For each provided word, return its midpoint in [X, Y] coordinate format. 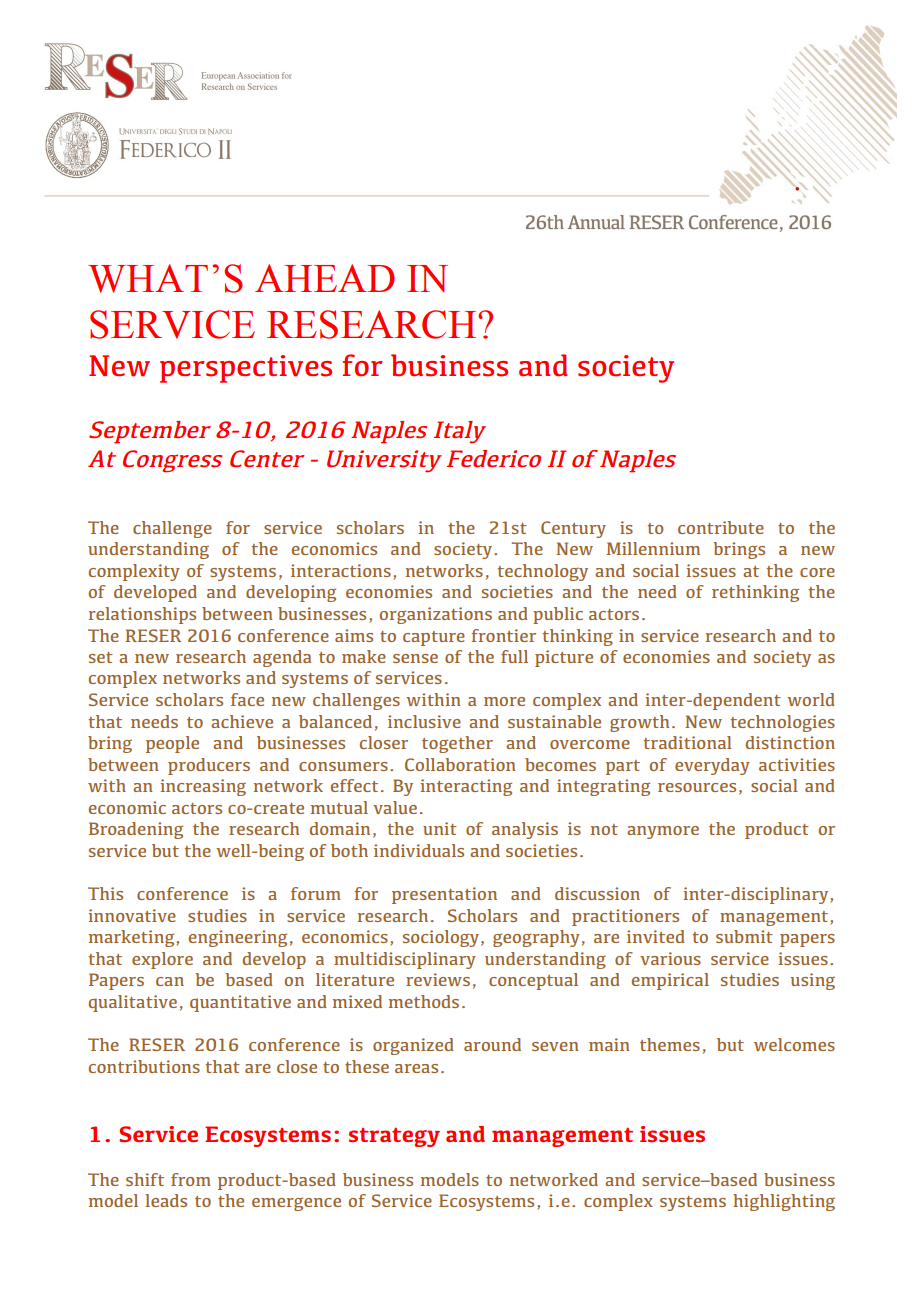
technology [542, 572]
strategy [394, 1137]
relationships [142, 615]
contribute [721, 527]
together [457, 744]
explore [162, 960]
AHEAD [325, 278]
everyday [712, 766]
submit [744, 936]
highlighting [784, 1202]
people [172, 744]
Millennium [653, 548]
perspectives [246, 369]
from [191, 1179]
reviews [438, 979]
